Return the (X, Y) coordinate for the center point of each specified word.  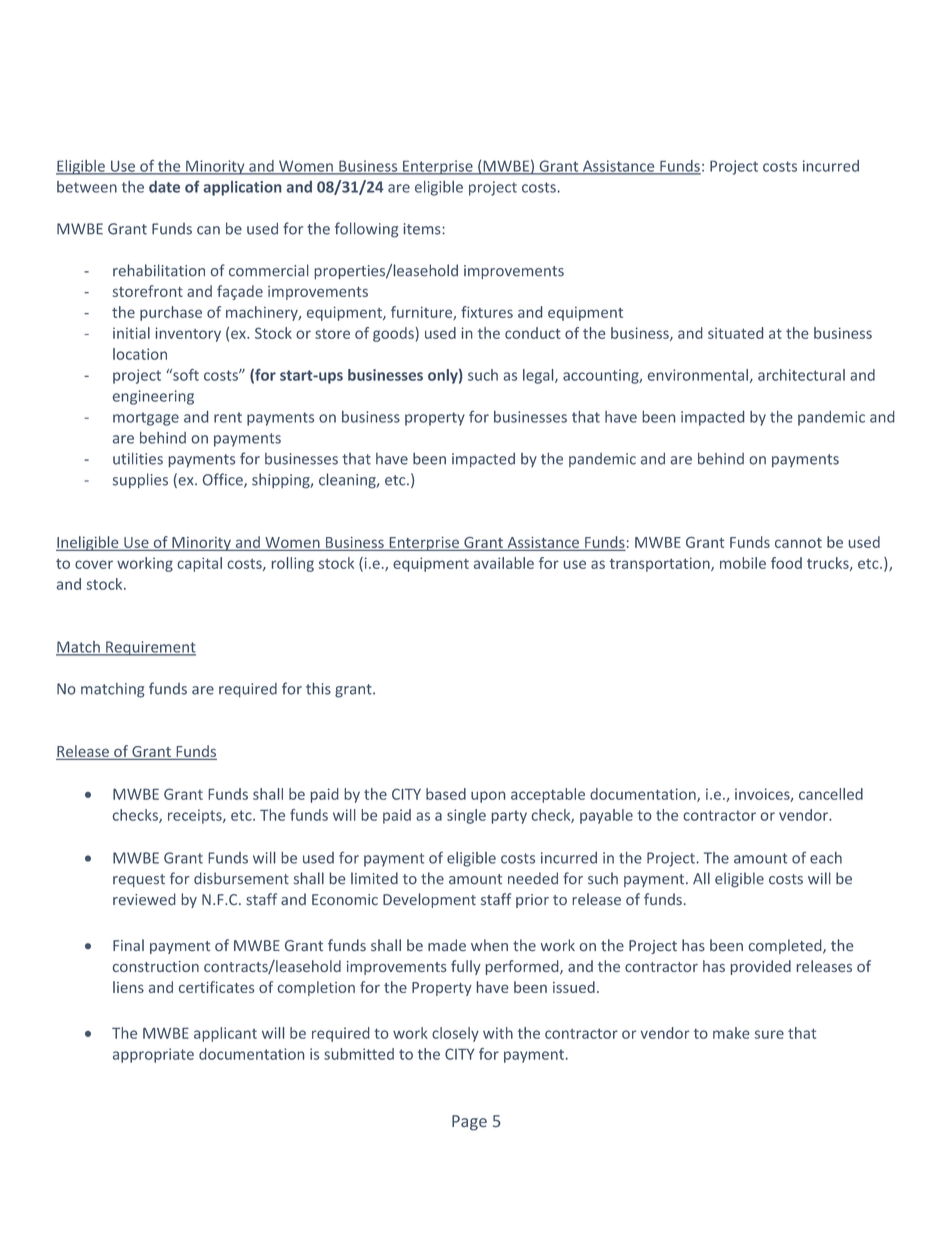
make (731, 1033)
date (164, 187)
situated (735, 333)
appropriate (153, 1055)
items (422, 229)
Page (469, 1123)
